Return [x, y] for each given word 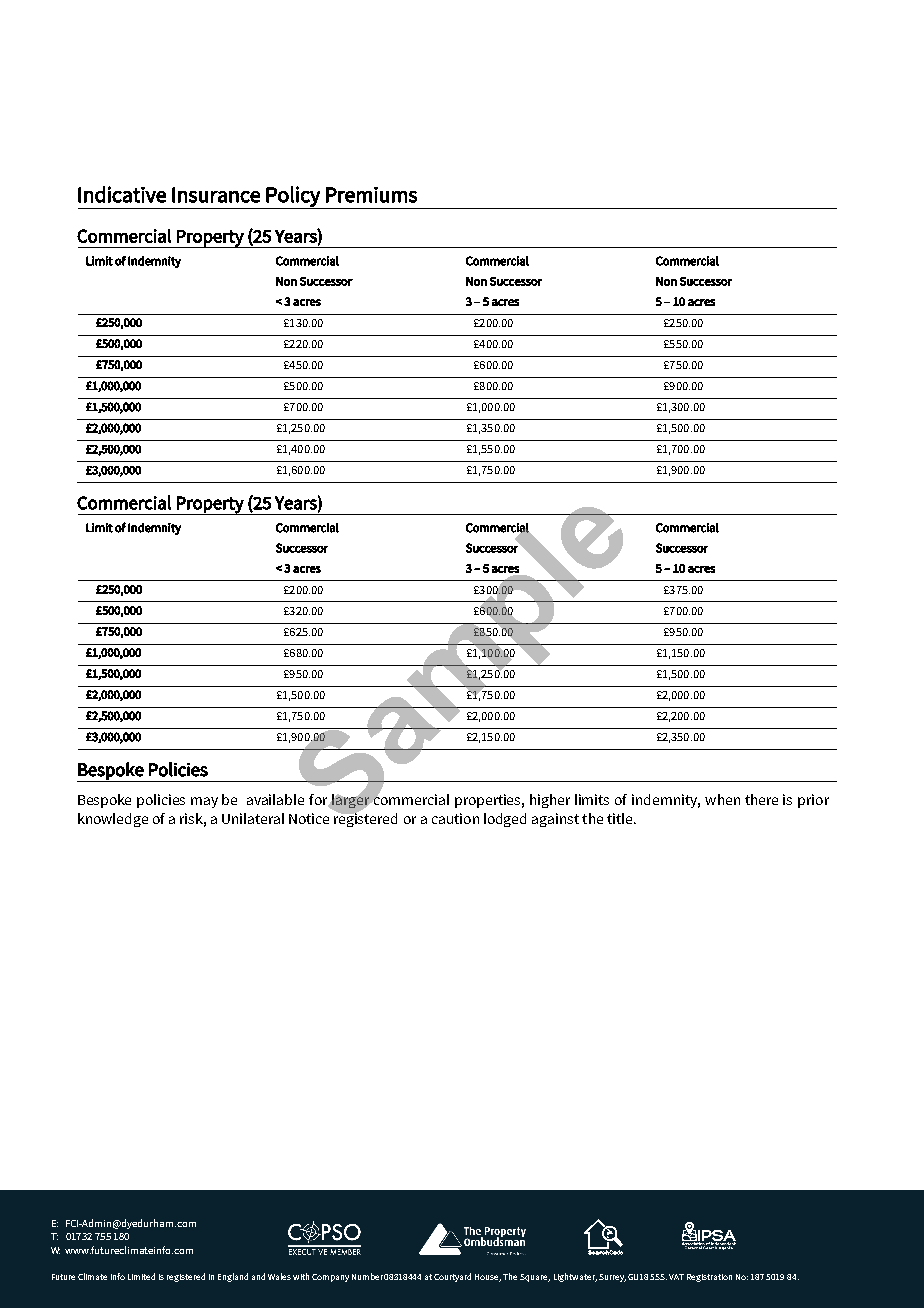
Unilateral [253, 818]
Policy [293, 197]
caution [455, 818]
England [233, 1277]
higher [550, 801]
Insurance [216, 195]
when [722, 799]
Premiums [371, 195]
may [204, 802]
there [761, 799]
